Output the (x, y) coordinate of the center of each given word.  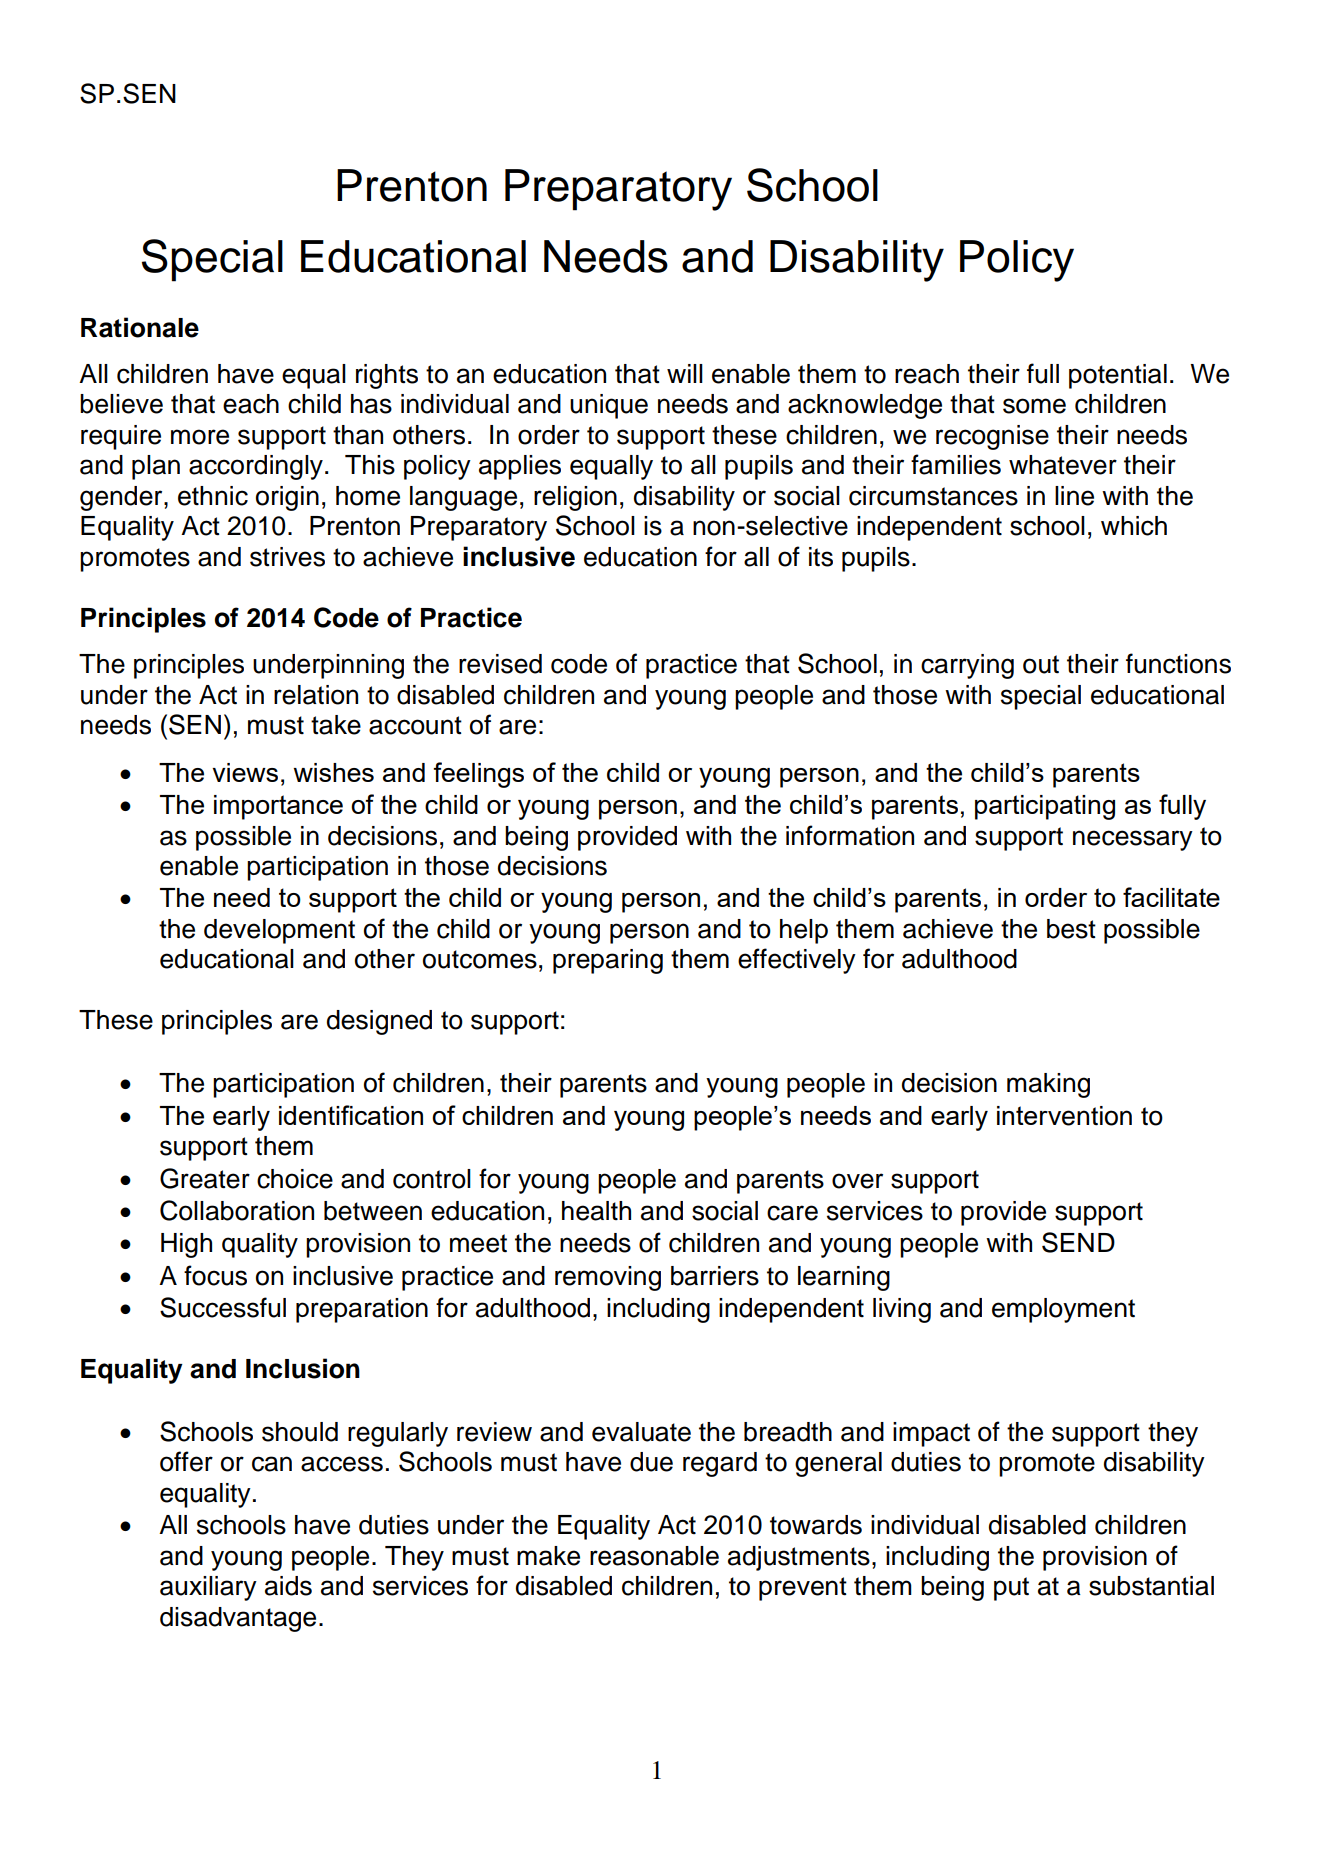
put (1011, 1589)
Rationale (140, 327)
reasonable (654, 1556)
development (279, 931)
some (1034, 406)
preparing (608, 961)
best (1071, 929)
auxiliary (208, 1588)
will (685, 373)
